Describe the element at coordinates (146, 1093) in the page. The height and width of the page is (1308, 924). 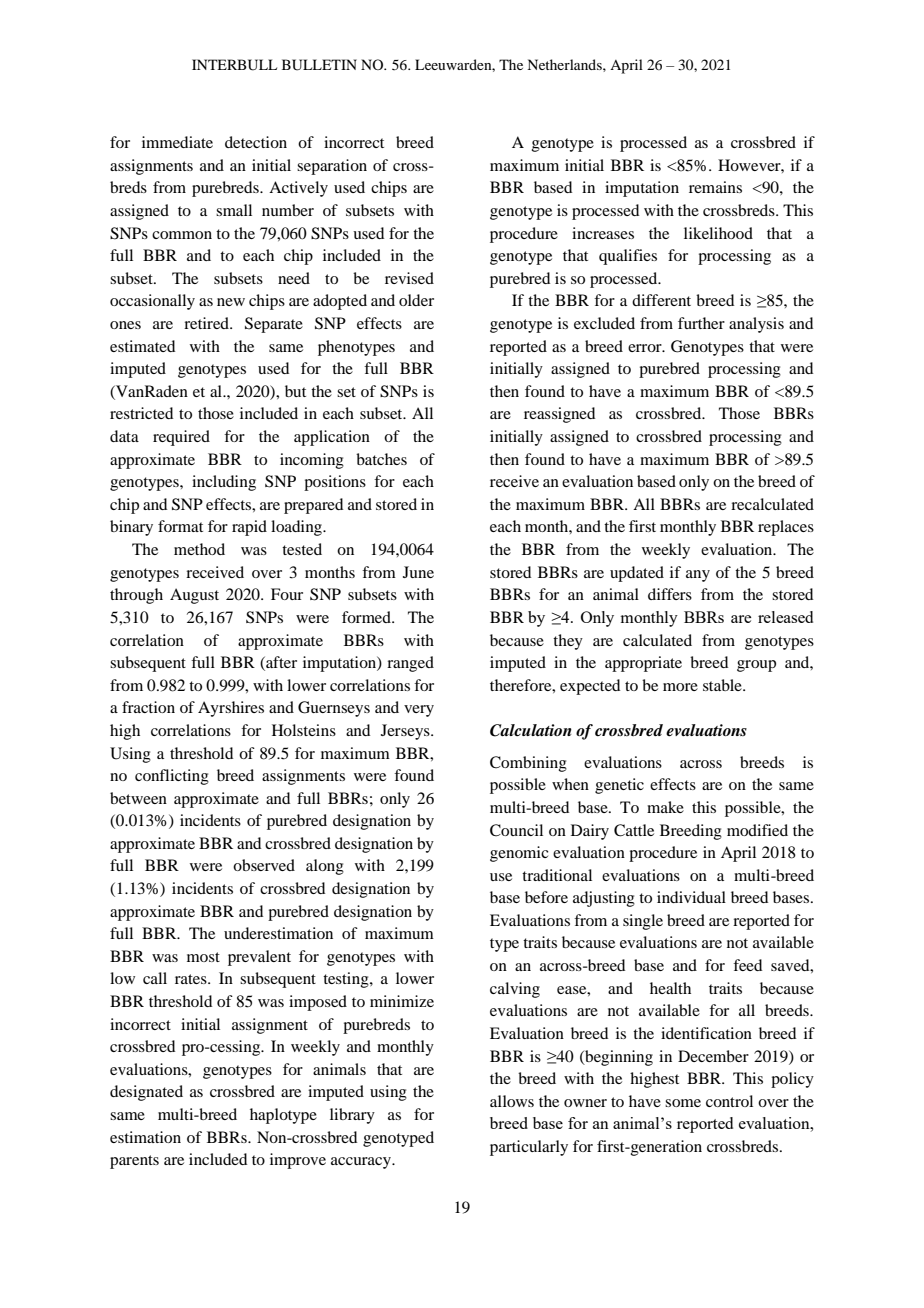
I see `designated` at that location.
